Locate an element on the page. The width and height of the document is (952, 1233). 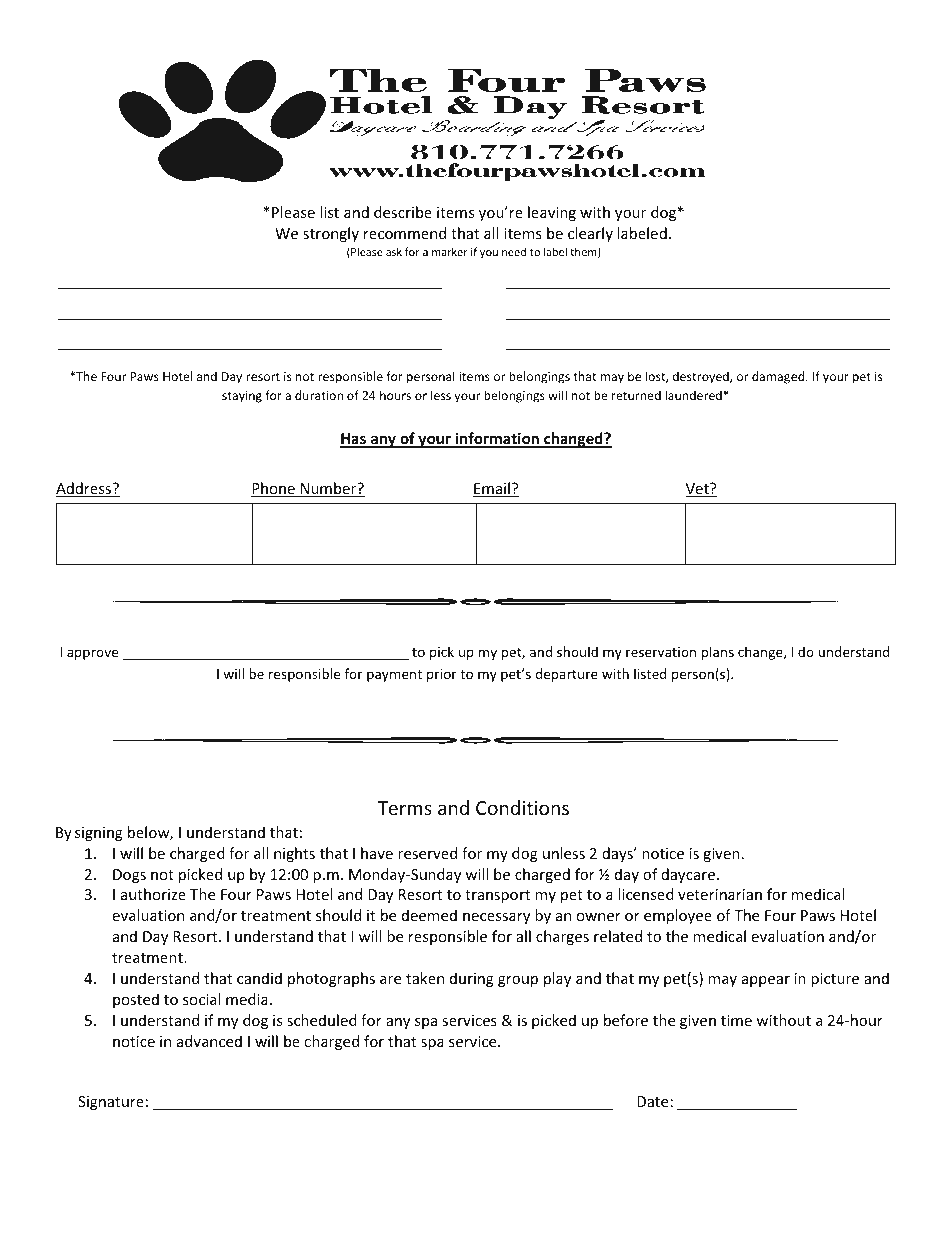
Terms is located at coordinates (404, 808).
